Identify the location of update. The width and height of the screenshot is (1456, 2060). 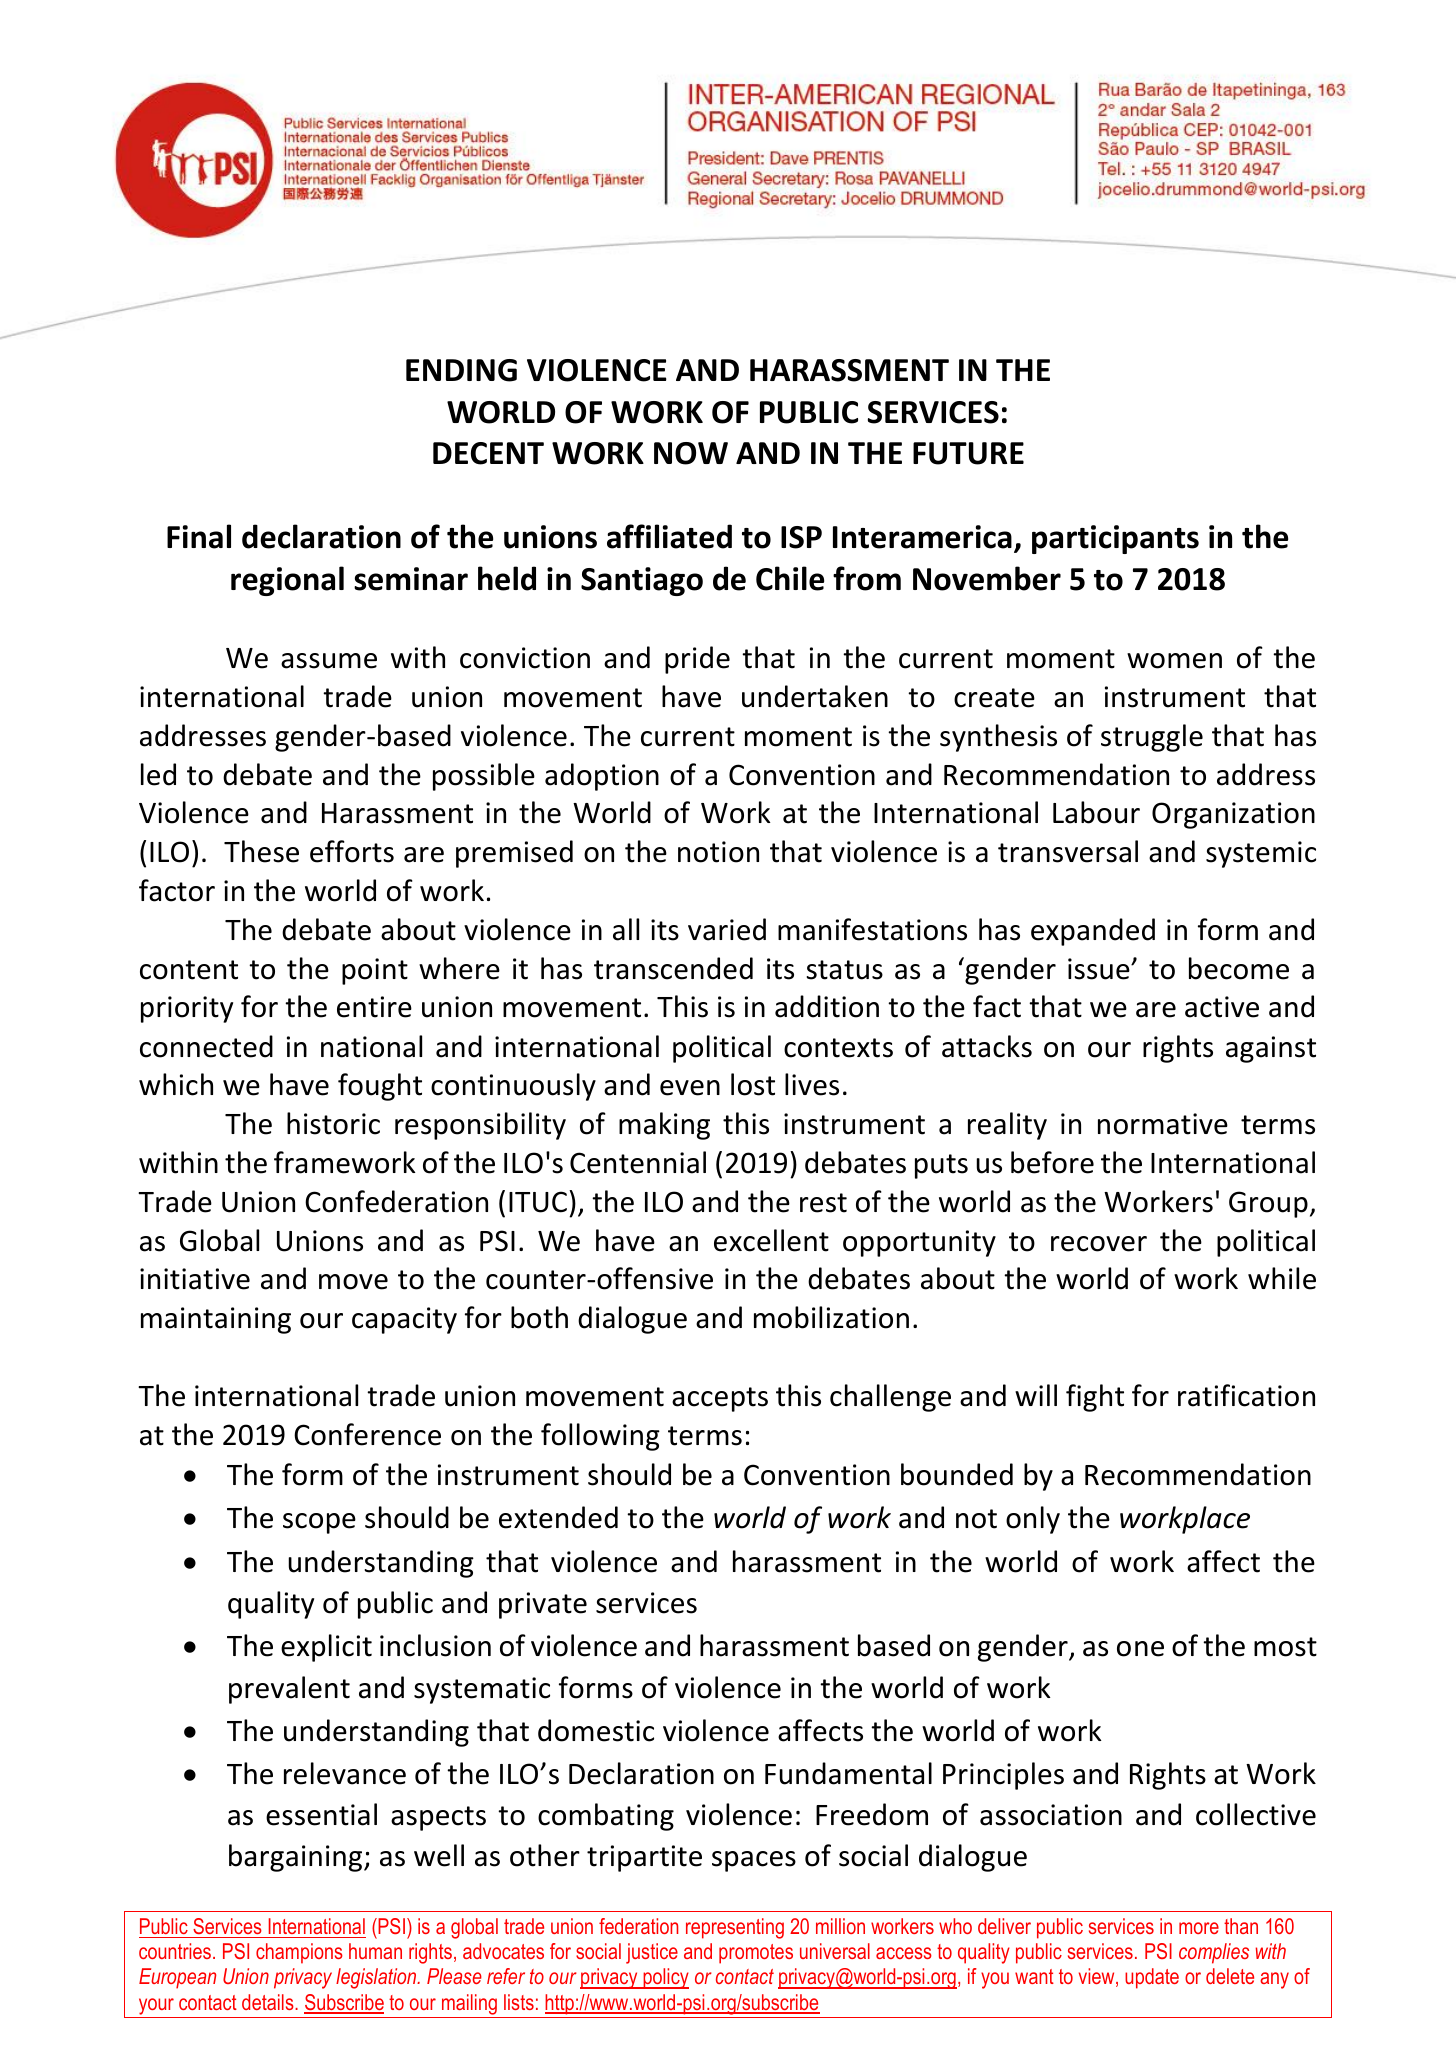
(1152, 1978).
